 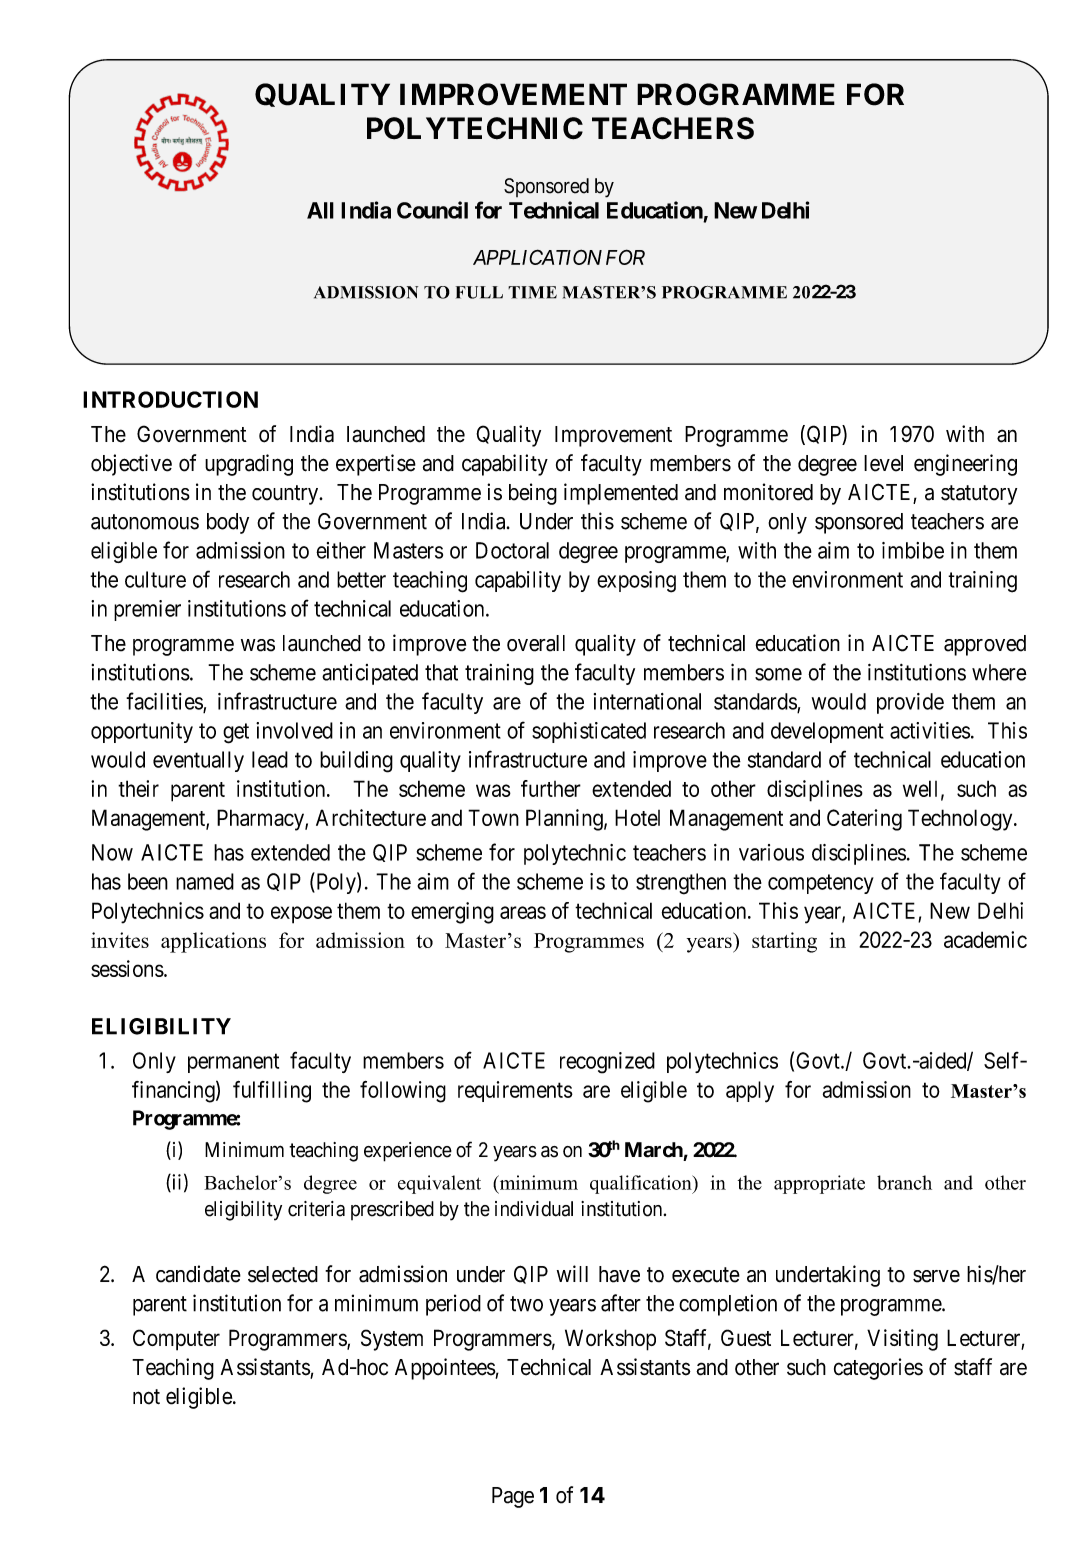 I want to click on not, so click(x=146, y=1397).
